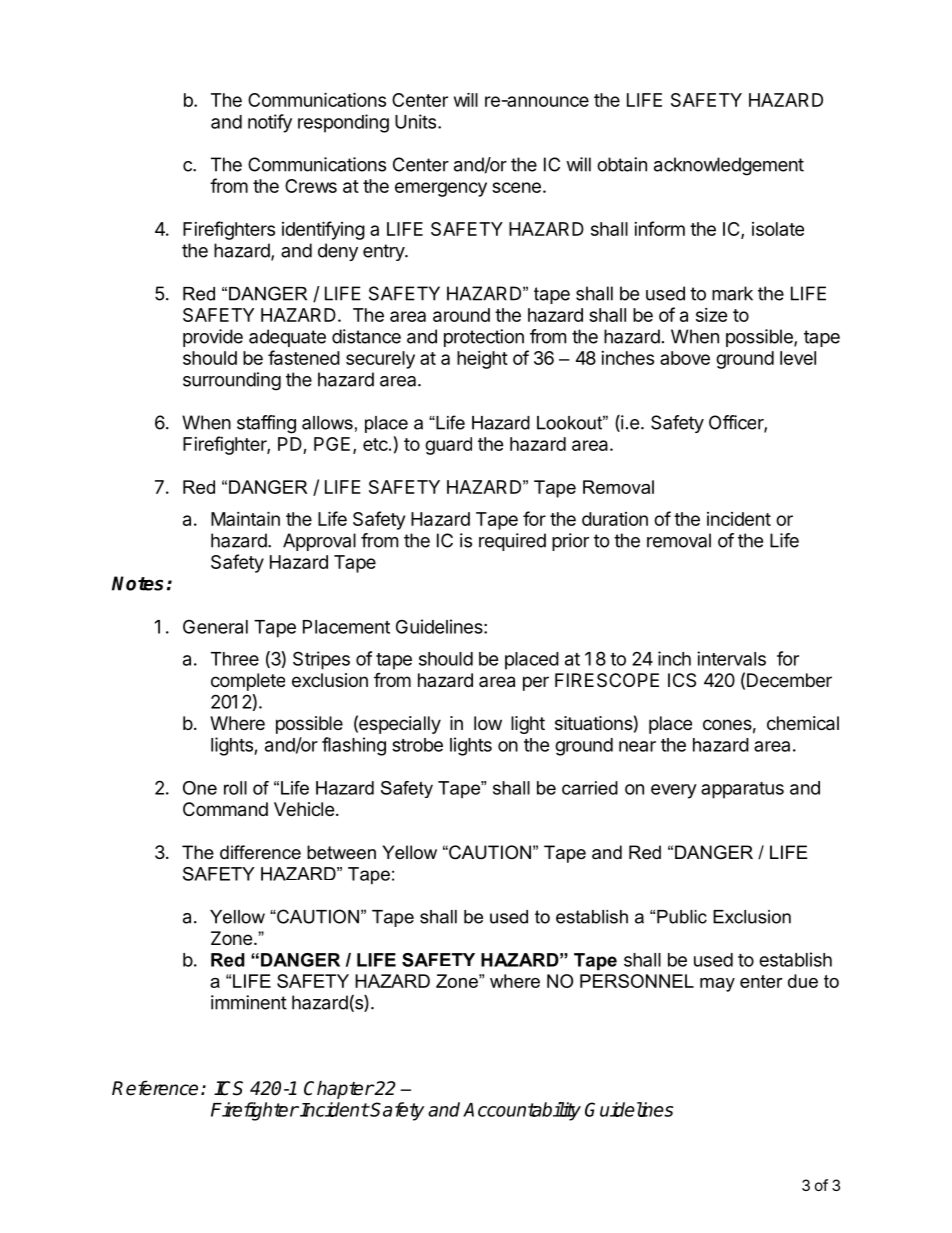 The height and width of the screenshot is (1233, 952). Describe the element at coordinates (731, 658) in the screenshot. I see `intervals` at that location.
